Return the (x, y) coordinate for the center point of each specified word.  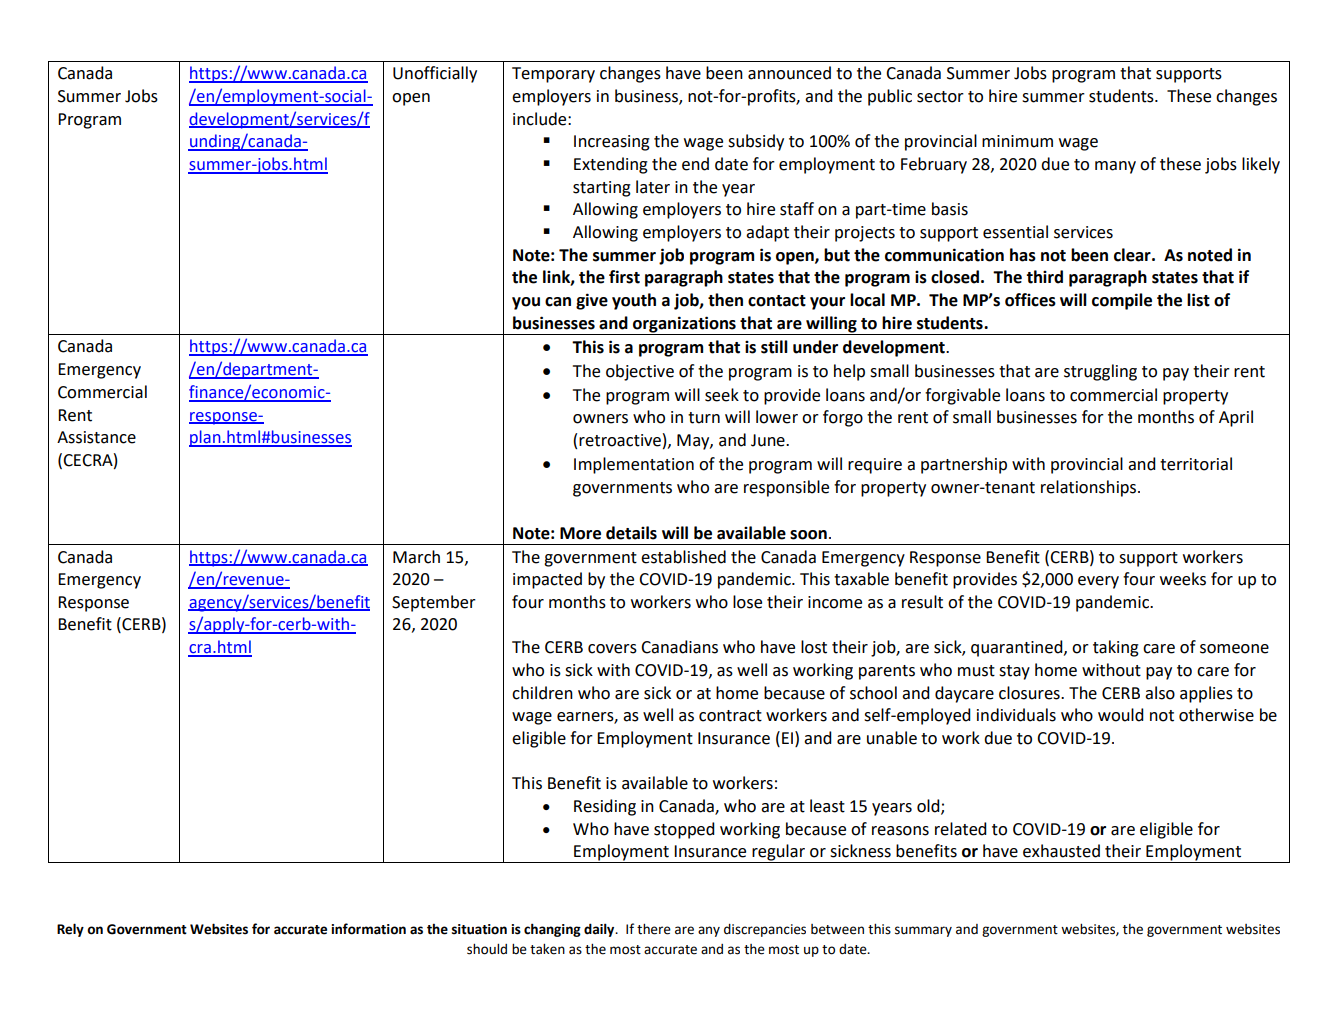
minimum (1017, 141)
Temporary (553, 75)
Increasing (612, 143)
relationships (1090, 488)
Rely (70, 930)
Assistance (96, 437)
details (631, 533)
